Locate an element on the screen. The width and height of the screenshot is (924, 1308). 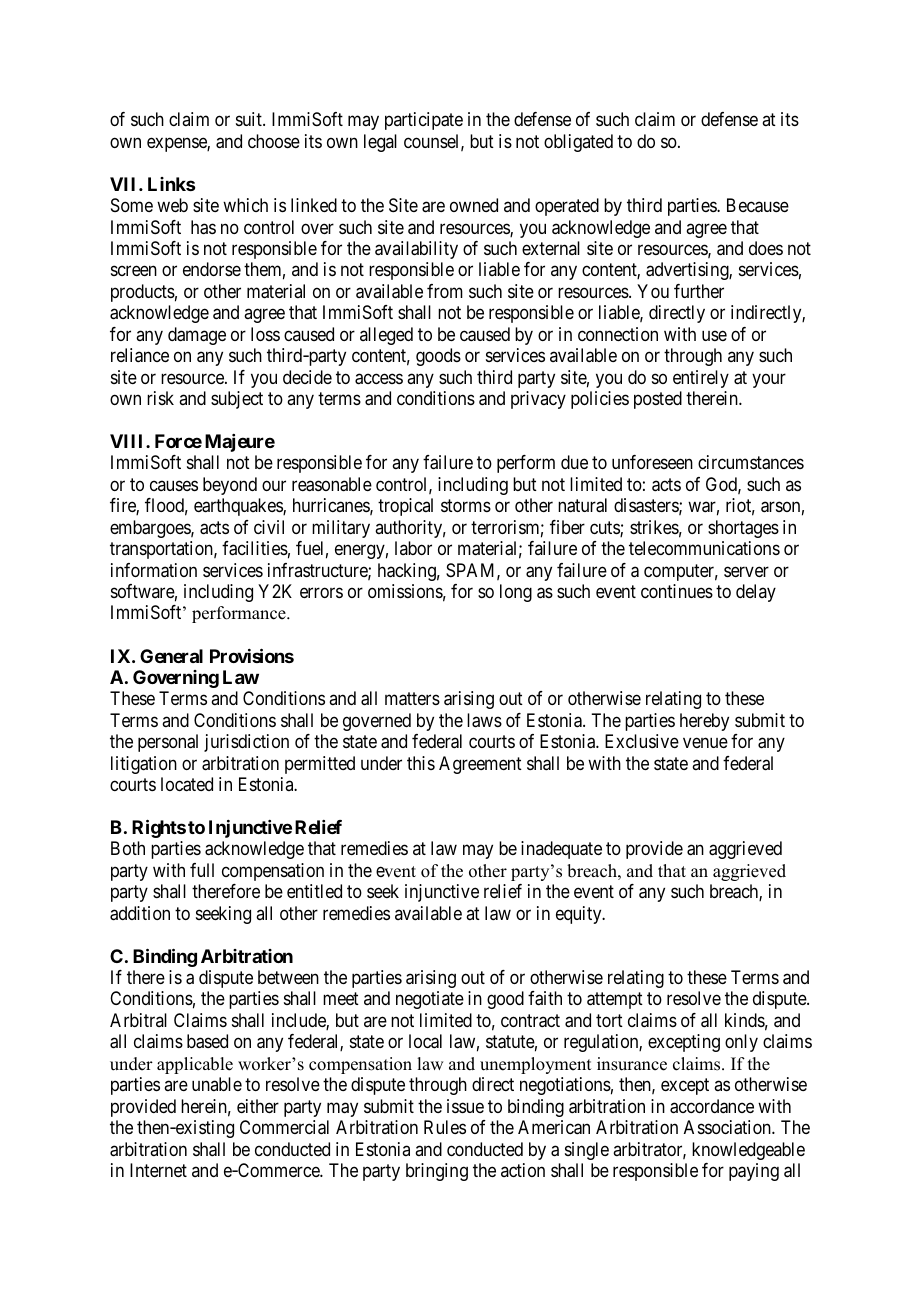
Because is located at coordinates (758, 205).
